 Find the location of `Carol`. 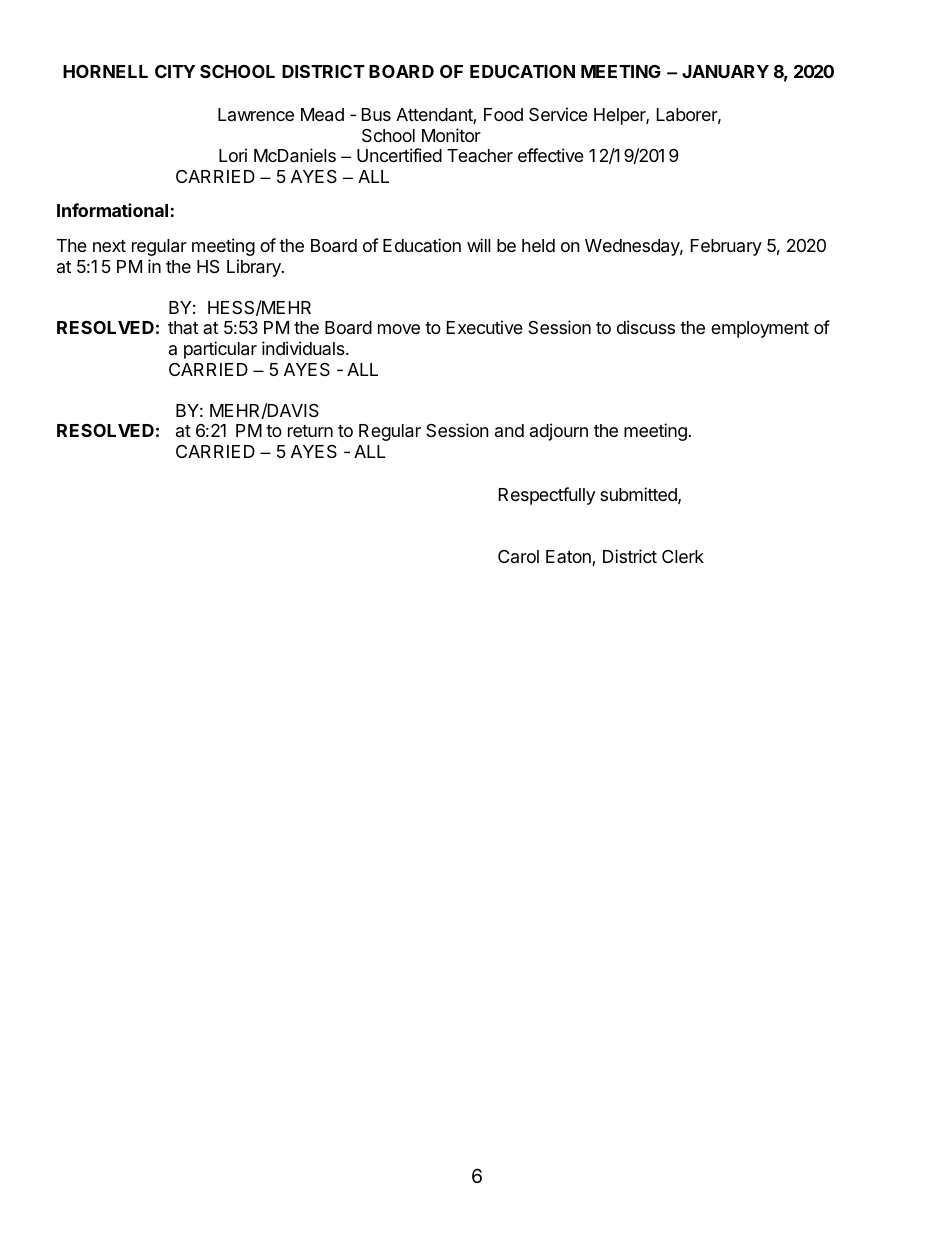

Carol is located at coordinates (518, 556).
